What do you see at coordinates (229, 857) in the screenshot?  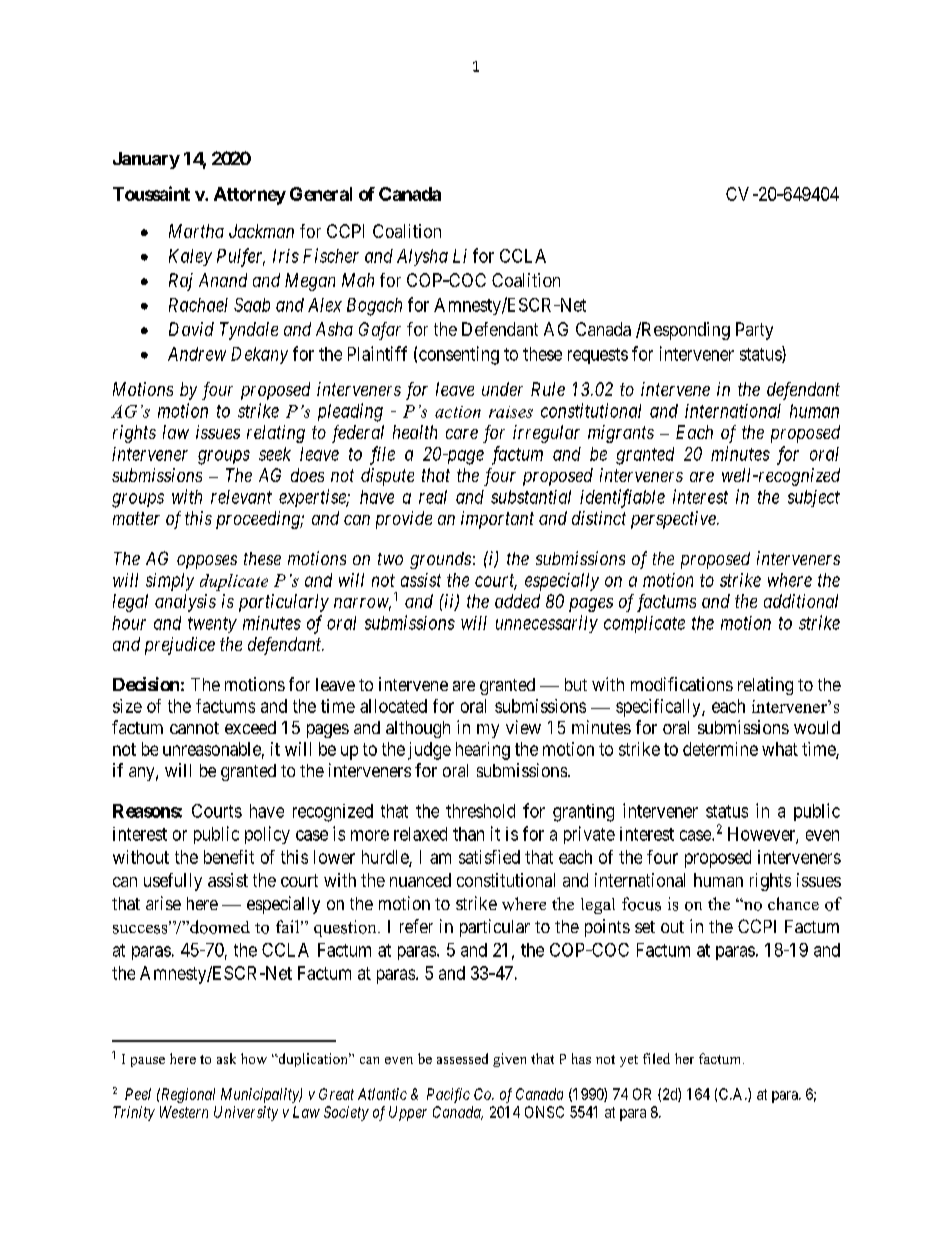 I see `benefit` at bounding box center [229, 857].
